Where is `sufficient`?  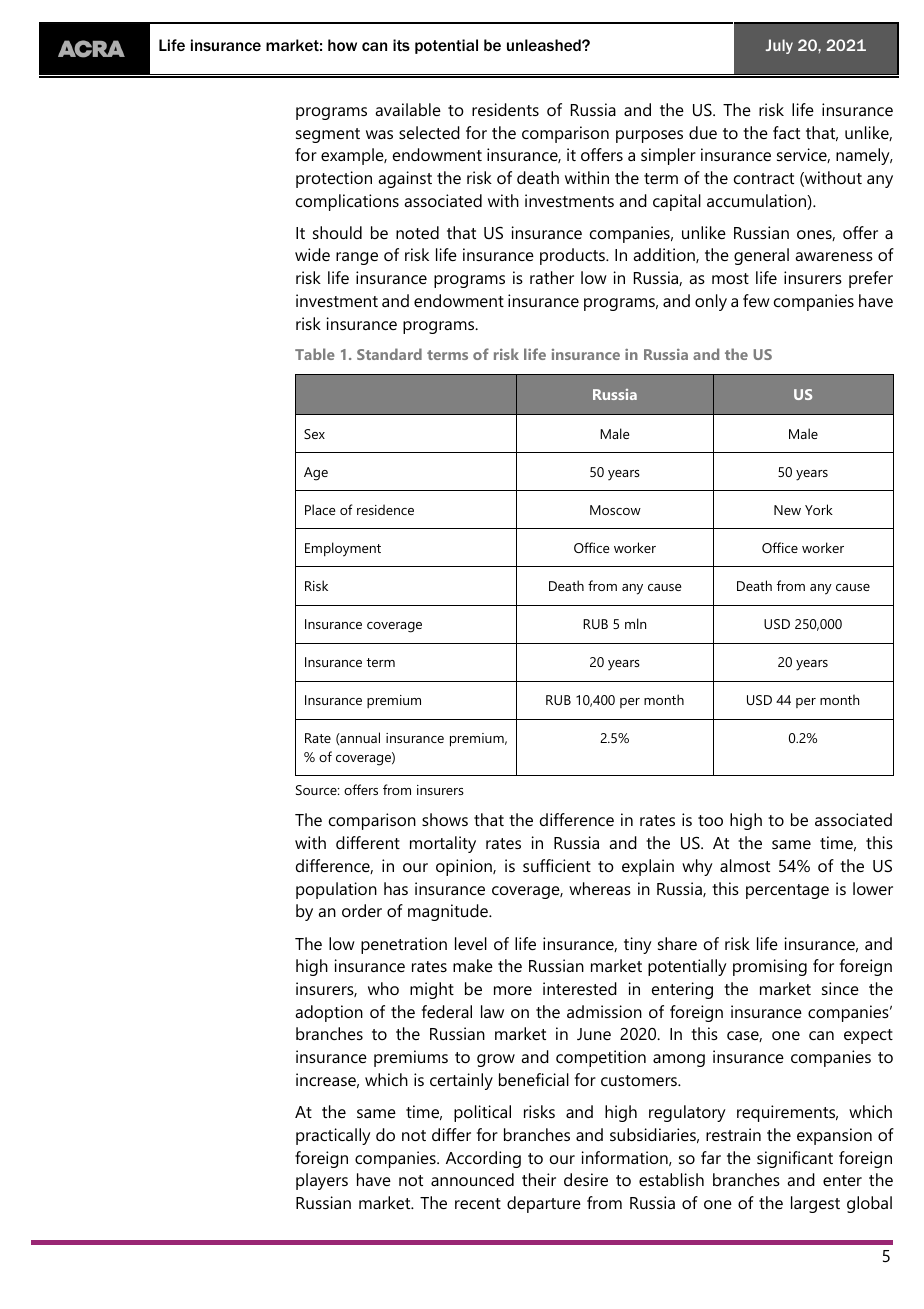 sufficient is located at coordinates (557, 865).
